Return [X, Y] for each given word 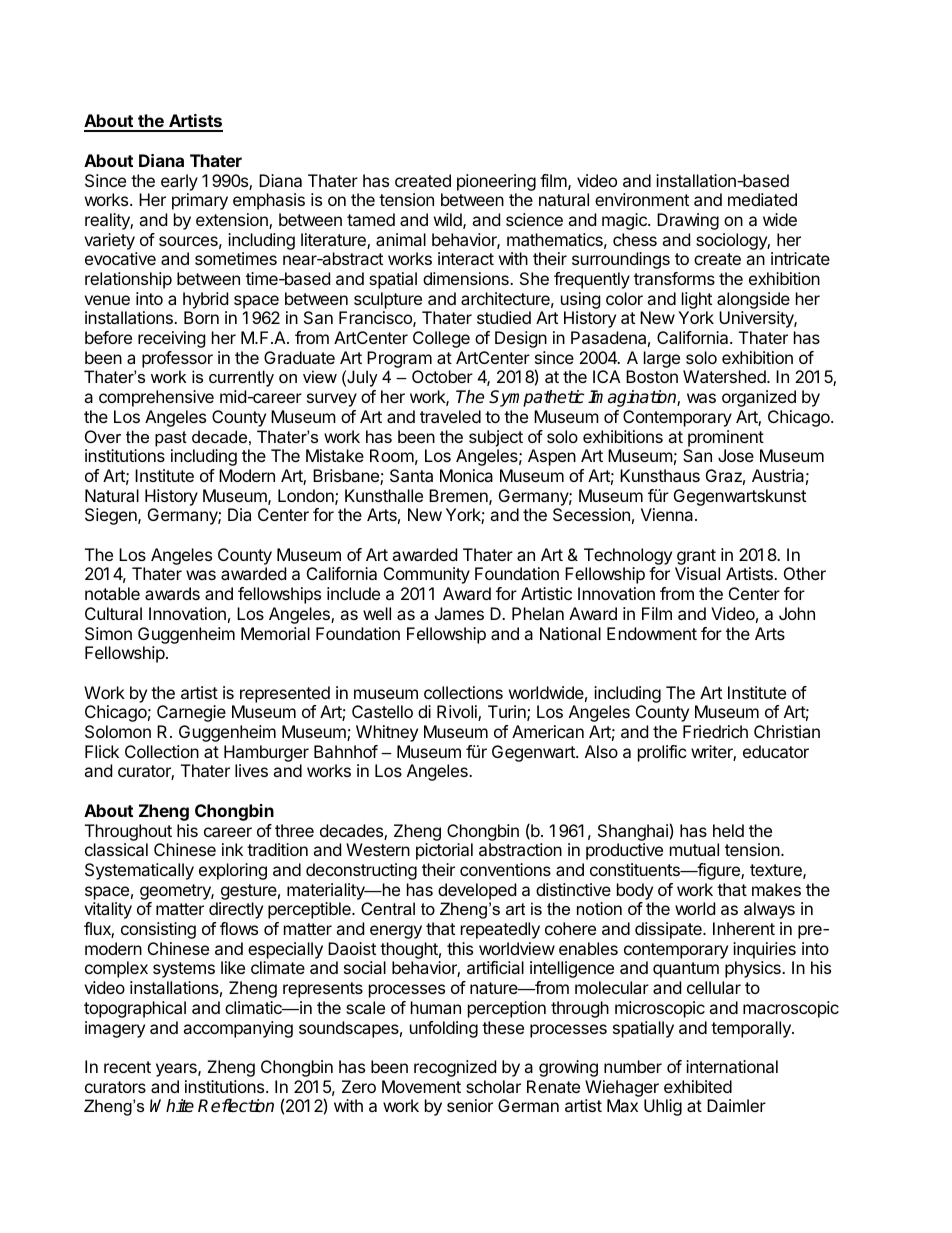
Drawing [688, 221]
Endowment [652, 633]
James [459, 613]
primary [200, 201]
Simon [108, 633]
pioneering [496, 182]
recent [127, 1067]
